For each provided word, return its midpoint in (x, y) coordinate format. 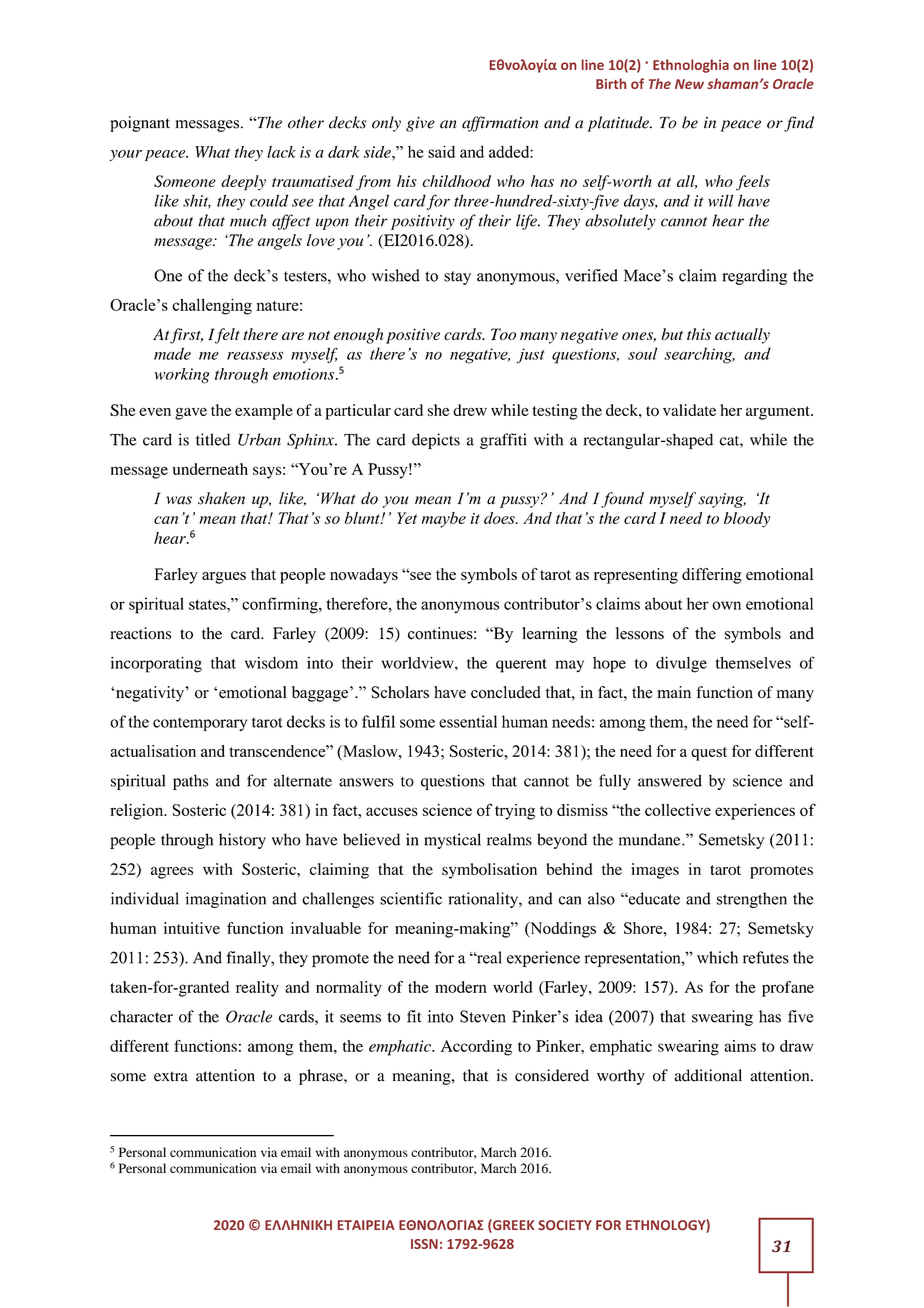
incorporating (156, 664)
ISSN (424, 1244)
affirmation (500, 124)
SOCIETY (565, 1225)
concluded (506, 692)
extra (171, 1076)
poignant (140, 124)
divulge (681, 665)
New (689, 84)
